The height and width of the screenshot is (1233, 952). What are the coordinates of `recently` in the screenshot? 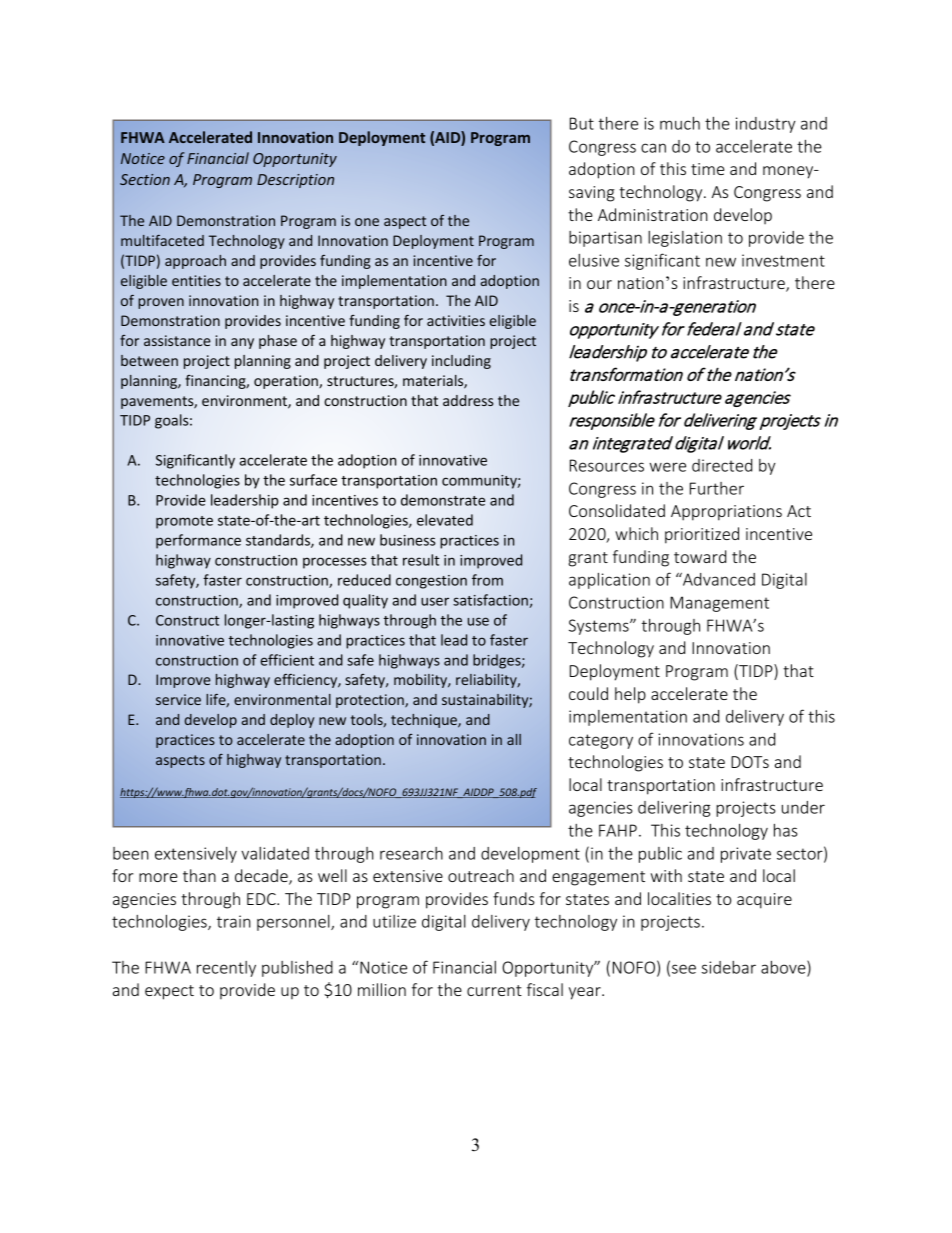 It's located at (226, 969).
